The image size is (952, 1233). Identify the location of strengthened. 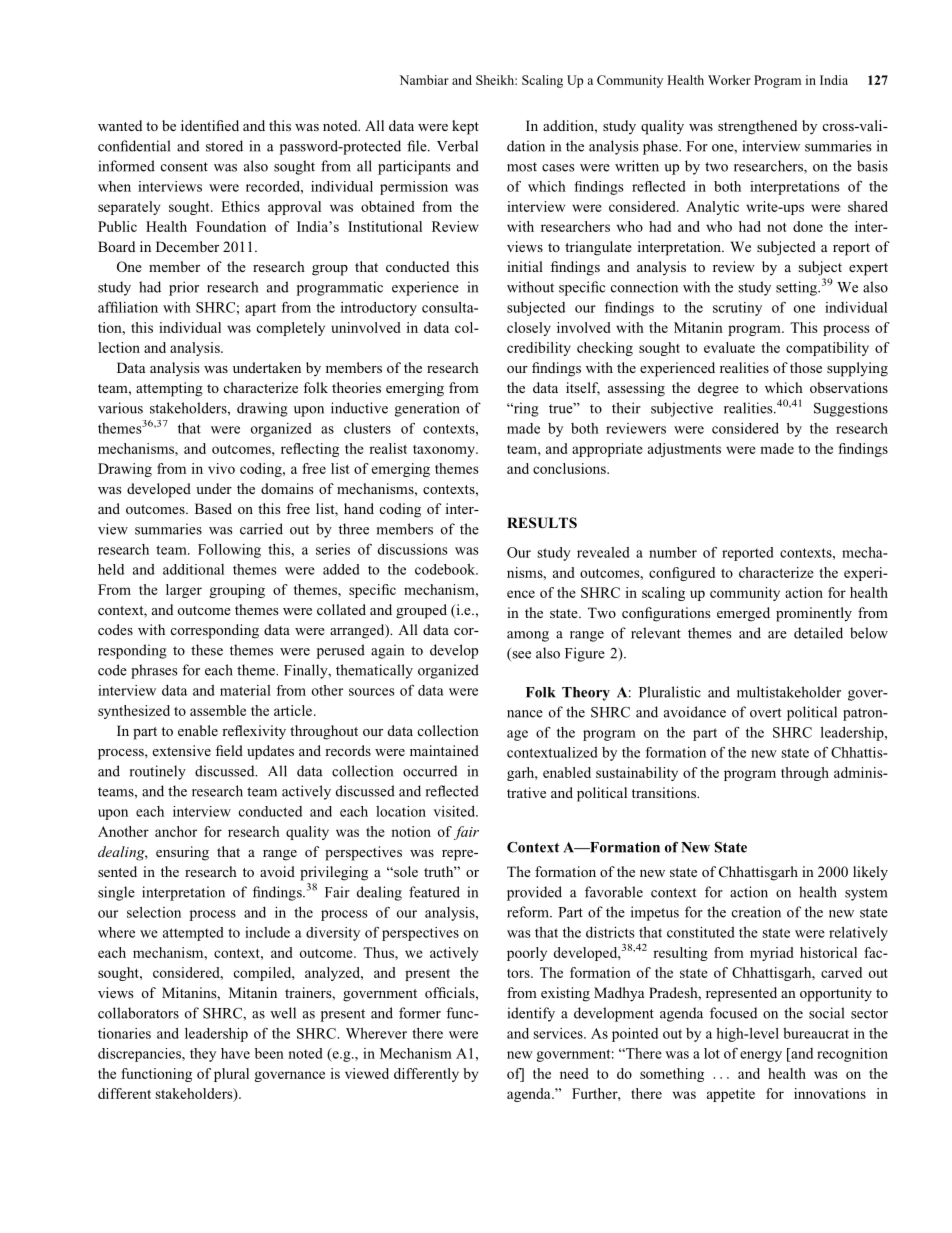
(757, 127).
